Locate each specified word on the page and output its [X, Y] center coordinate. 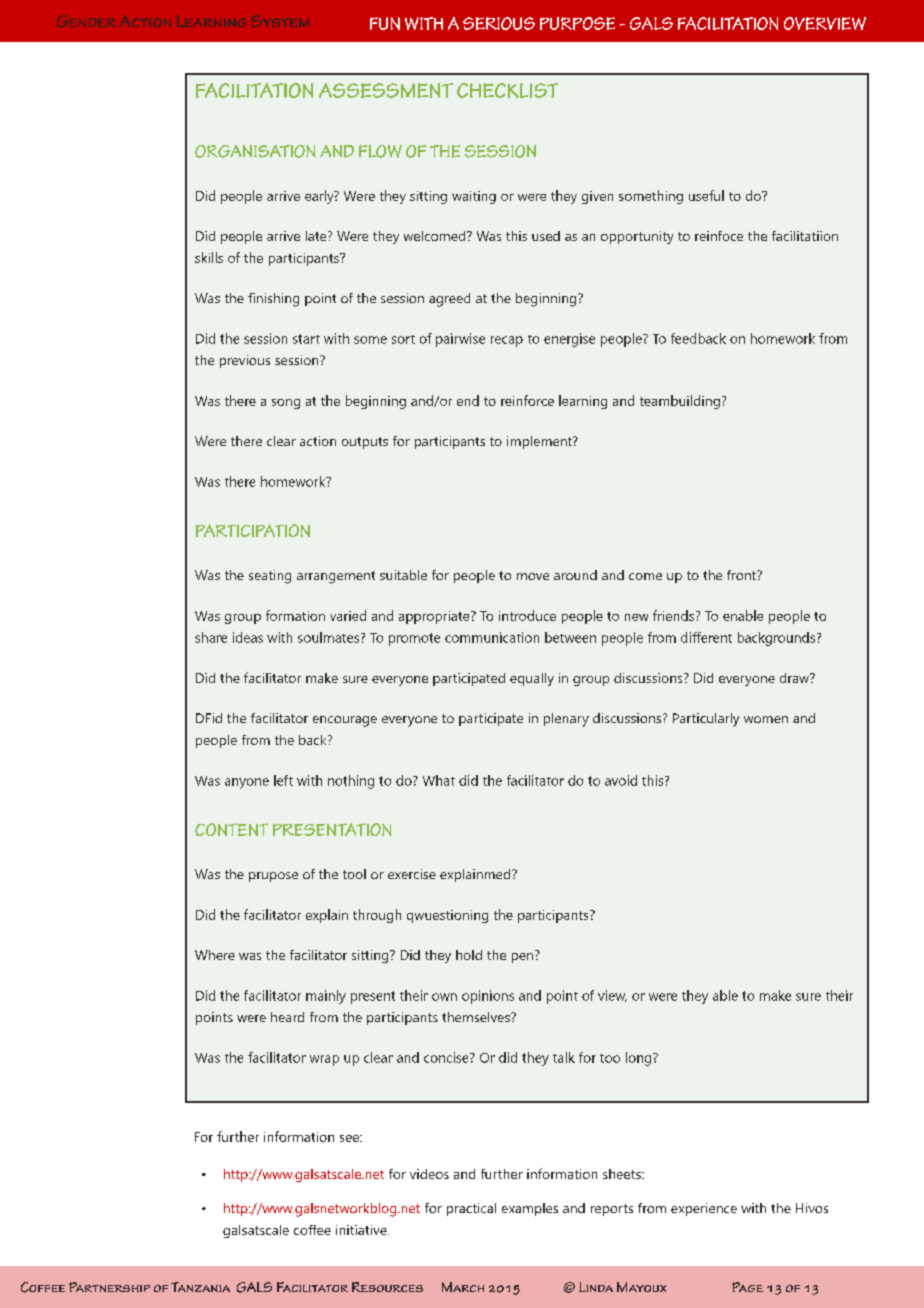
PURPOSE [577, 23]
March [463, 1287]
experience [704, 1209]
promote [414, 639]
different [706, 637]
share [211, 637]
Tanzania [200, 1287]
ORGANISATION [255, 151]
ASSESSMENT [386, 90]
